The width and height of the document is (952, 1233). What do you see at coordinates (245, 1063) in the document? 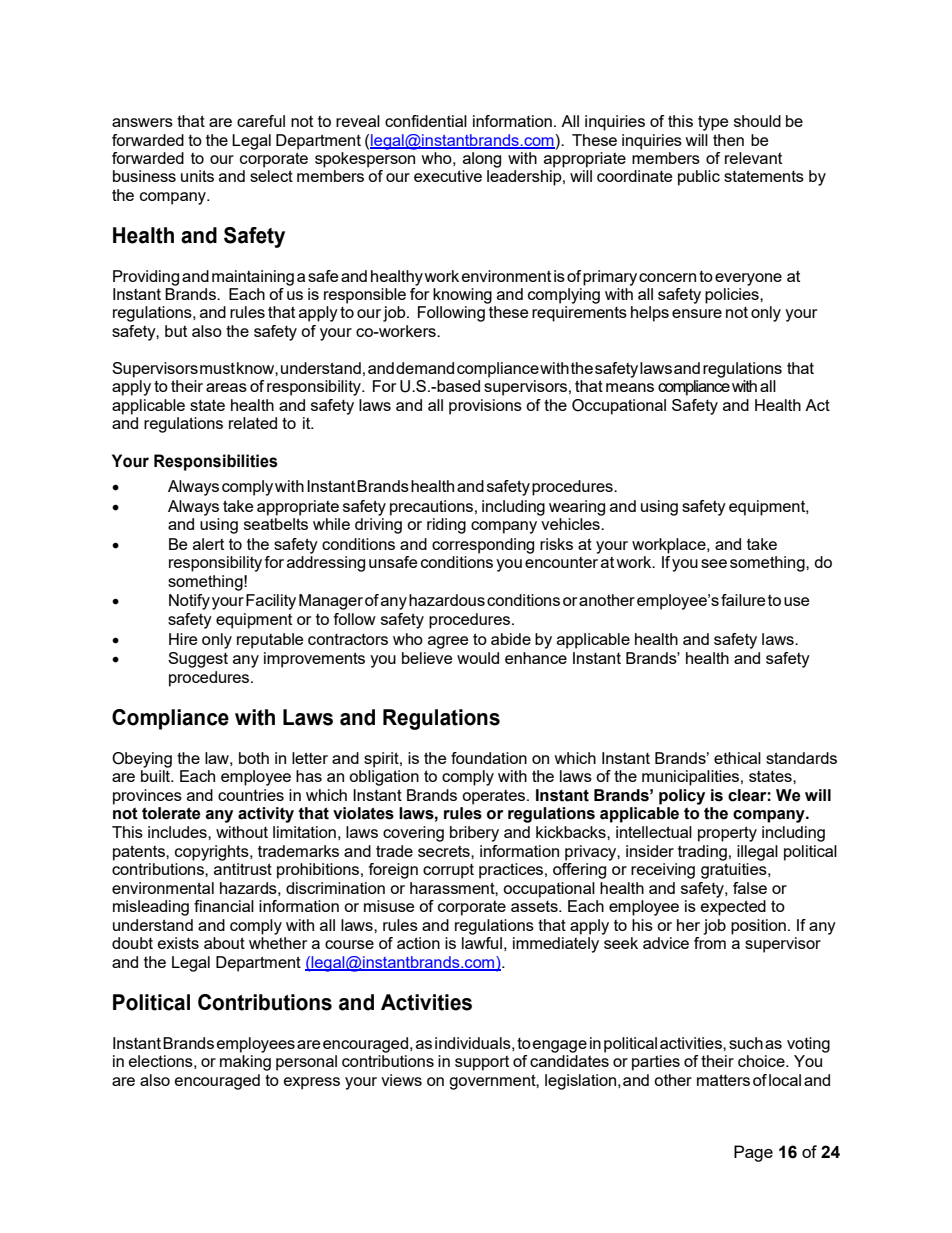
I see `making` at bounding box center [245, 1063].
